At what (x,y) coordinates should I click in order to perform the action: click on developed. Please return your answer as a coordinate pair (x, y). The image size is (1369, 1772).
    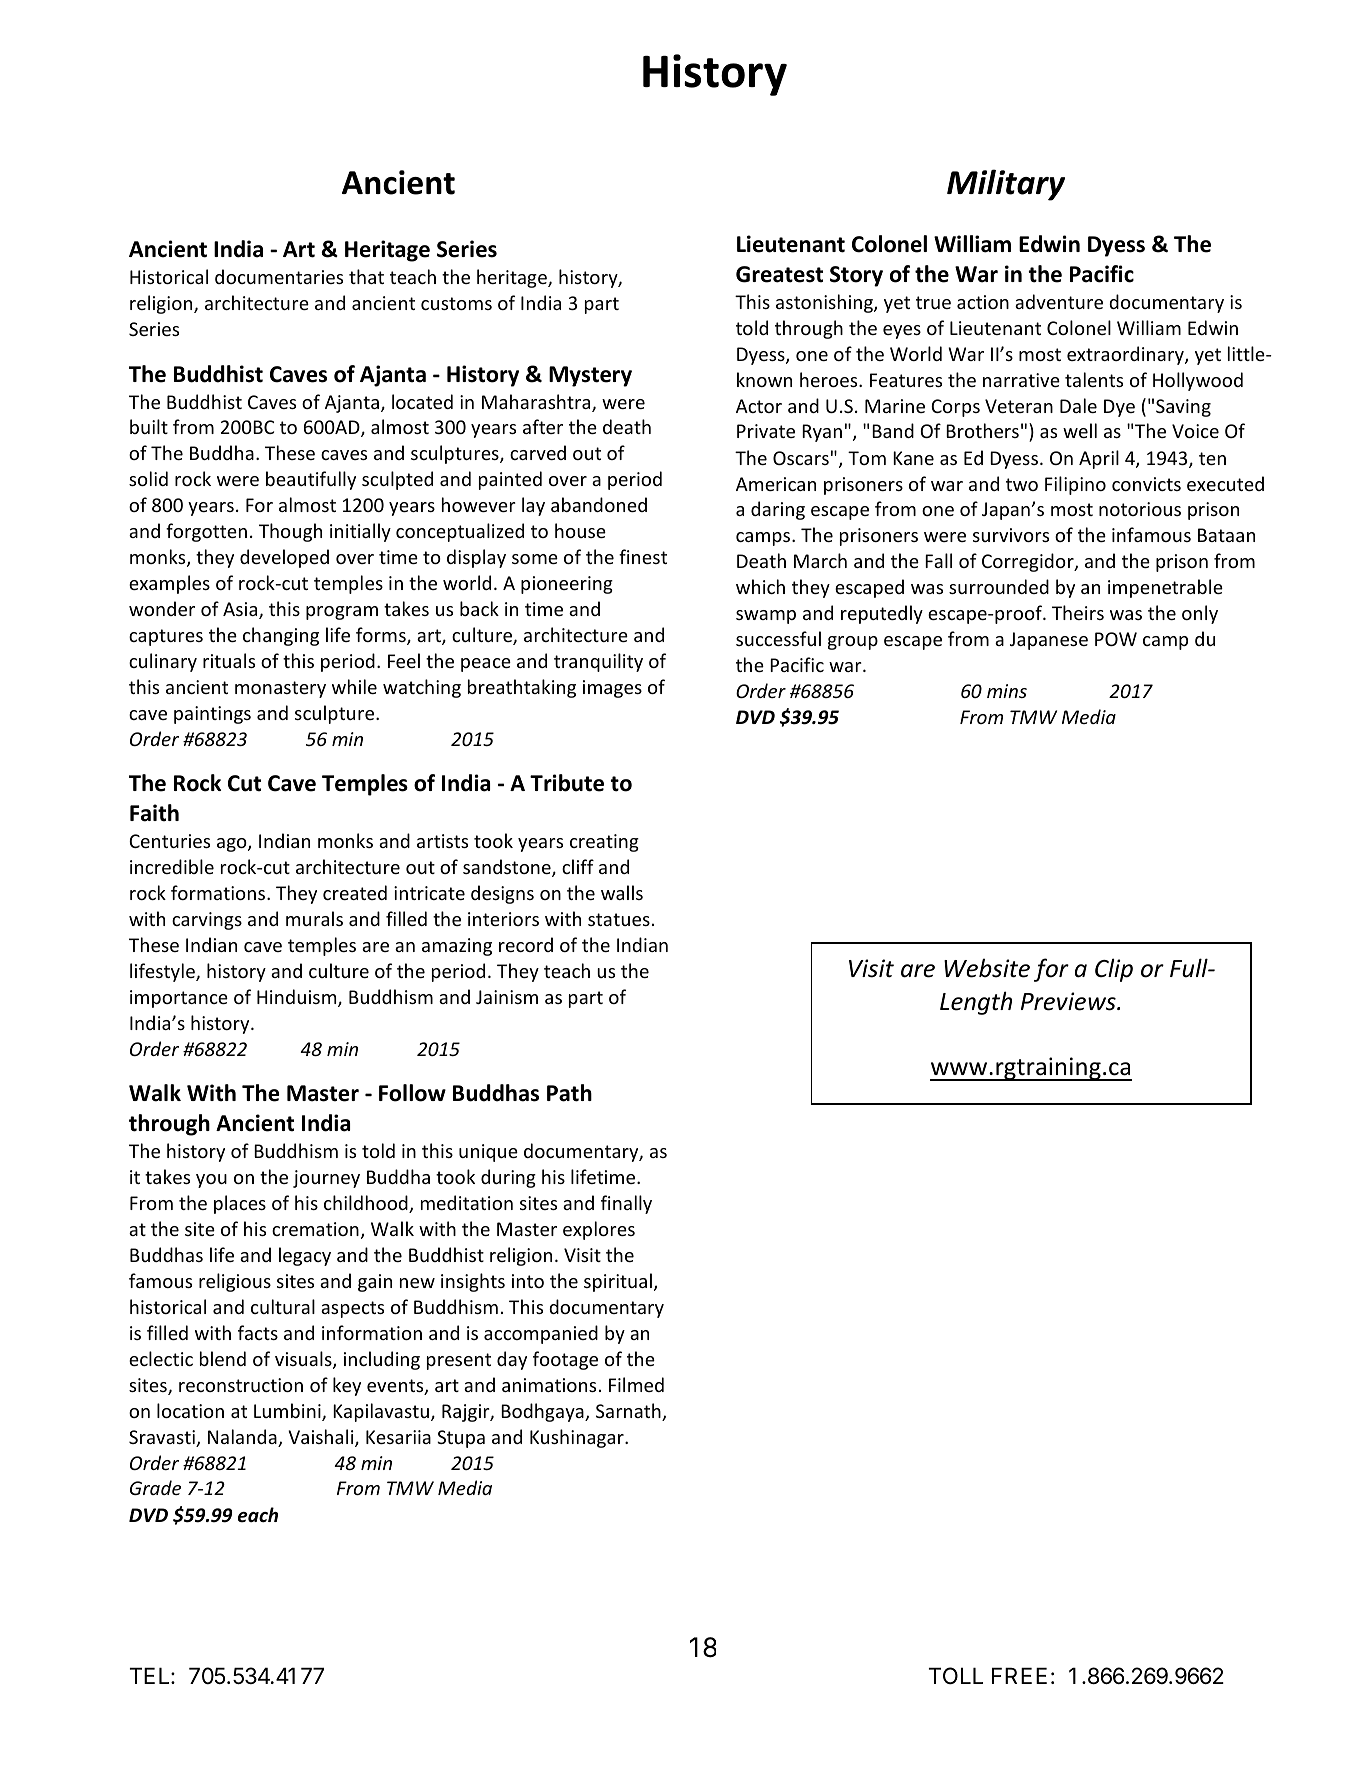
    Looking at the image, I should click on (284, 558).
